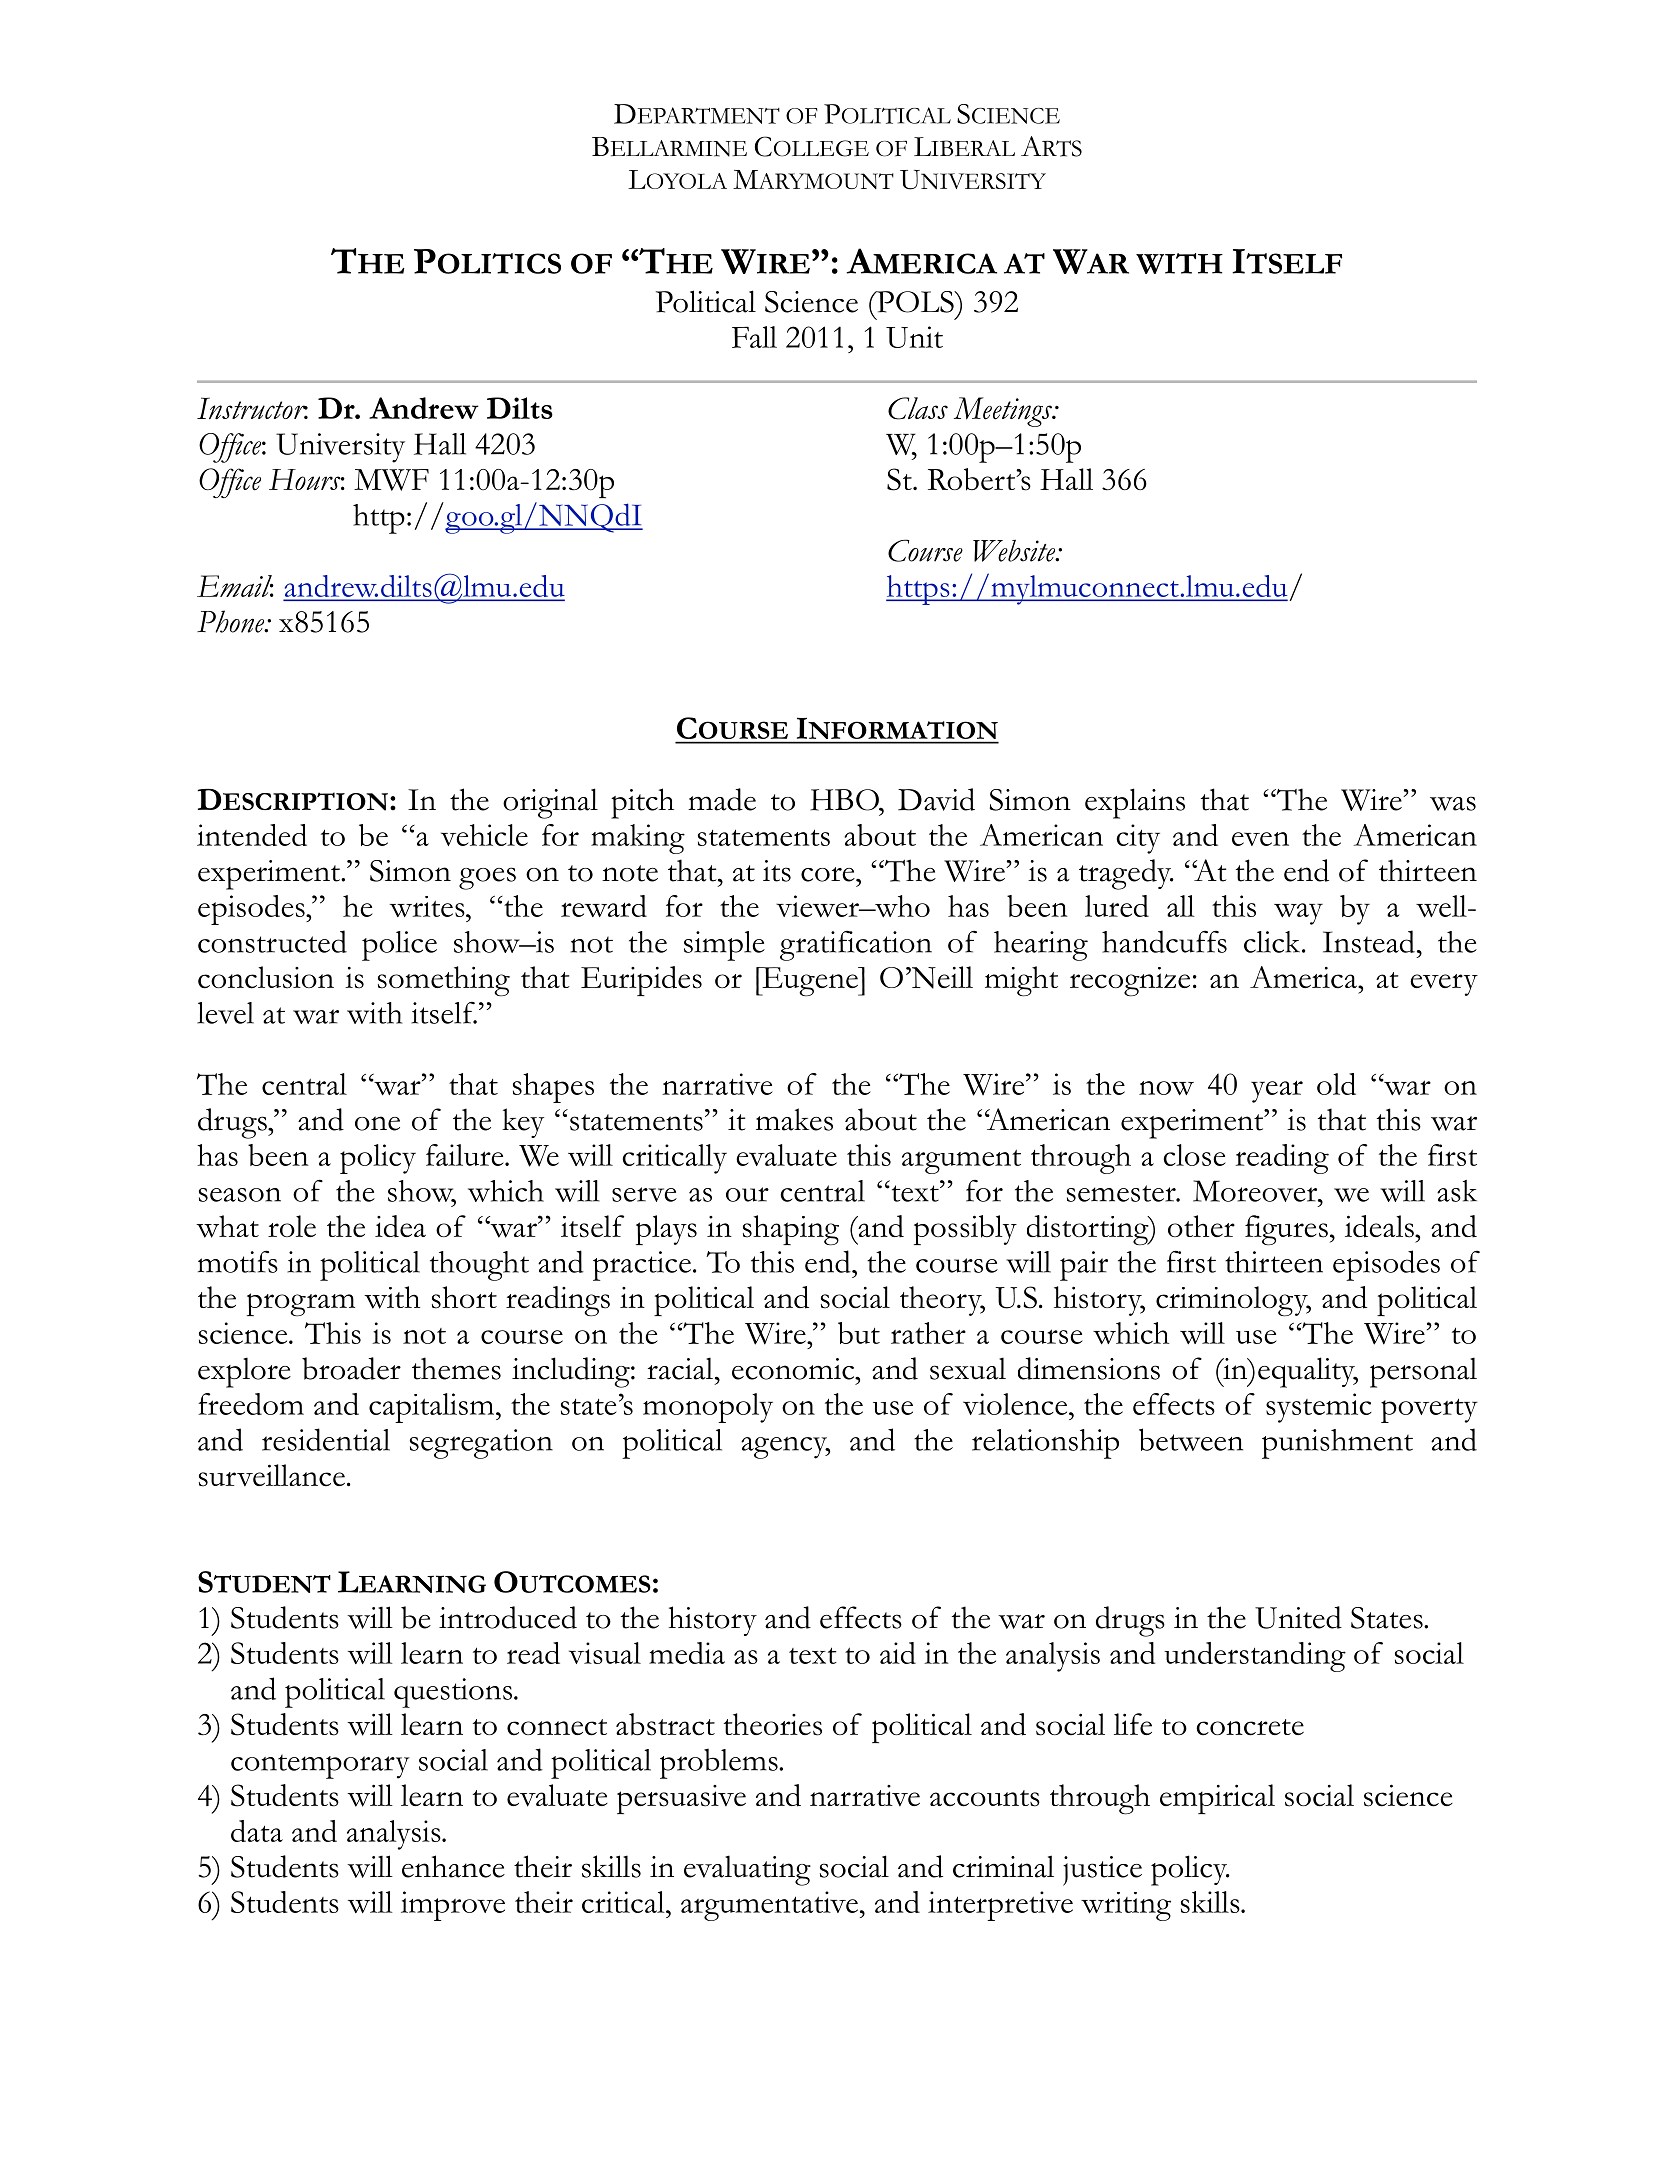 This screenshot has height=2167, width=1674. What do you see at coordinates (754, 337) in the screenshot?
I see `Fall` at bounding box center [754, 337].
